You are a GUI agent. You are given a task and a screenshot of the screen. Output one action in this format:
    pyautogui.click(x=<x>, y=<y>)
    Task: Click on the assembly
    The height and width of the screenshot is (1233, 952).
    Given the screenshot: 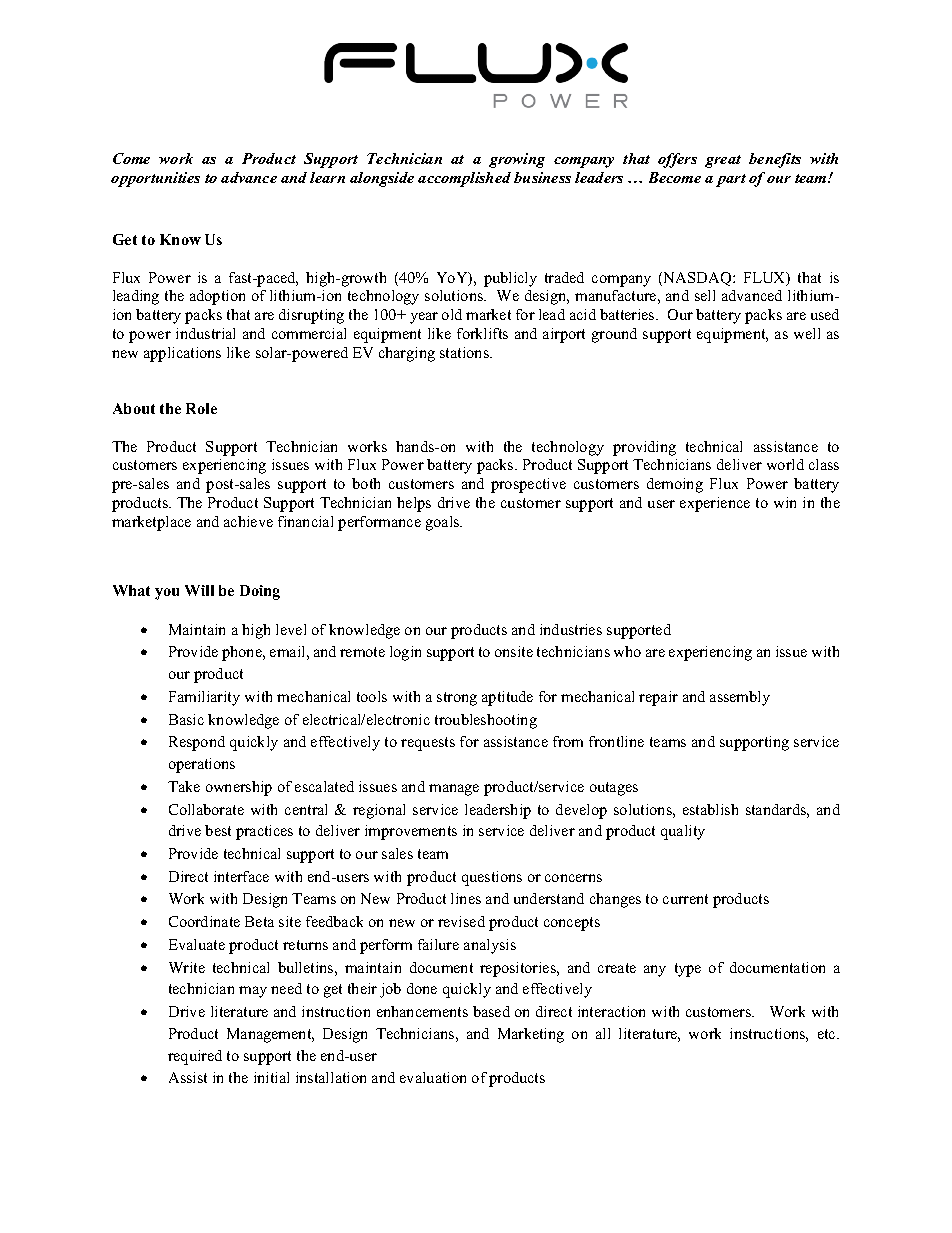 What is the action you would take?
    pyautogui.click(x=740, y=698)
